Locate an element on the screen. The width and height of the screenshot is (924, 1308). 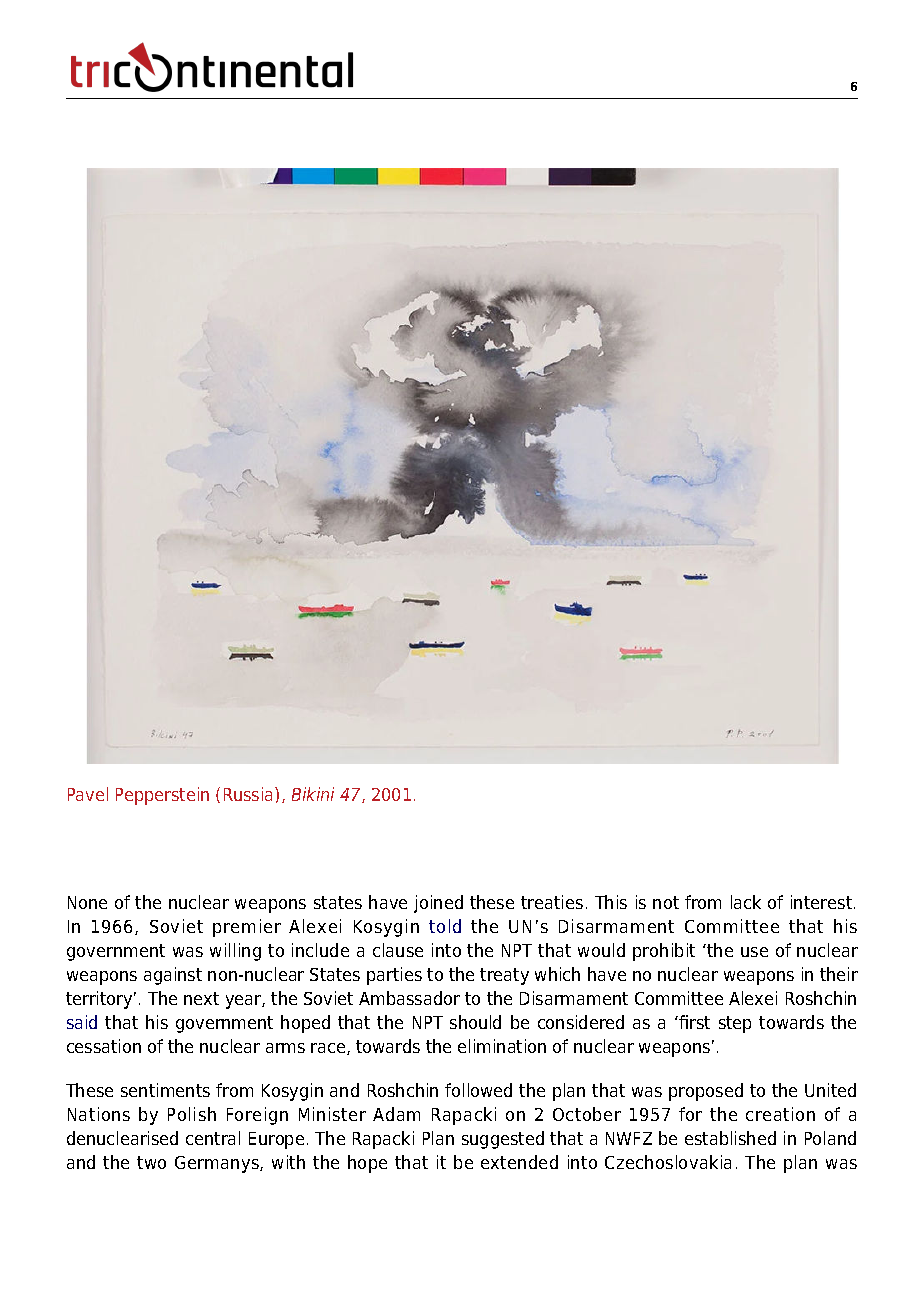
told is located at coordinates (445, 926).
